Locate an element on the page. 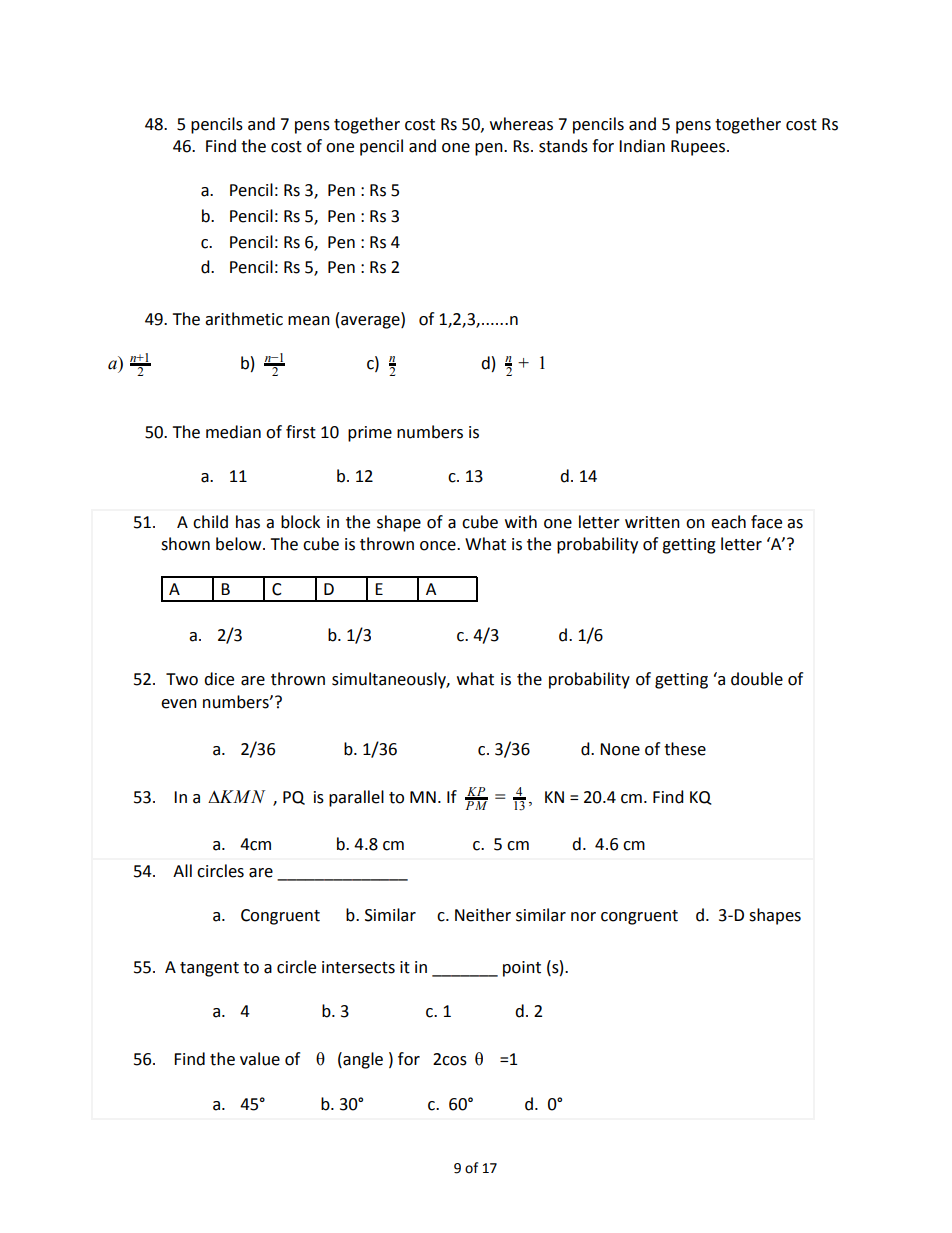 The height and width of the image is (1233, 952). arithmetic is located at coordinates (244, 319).
